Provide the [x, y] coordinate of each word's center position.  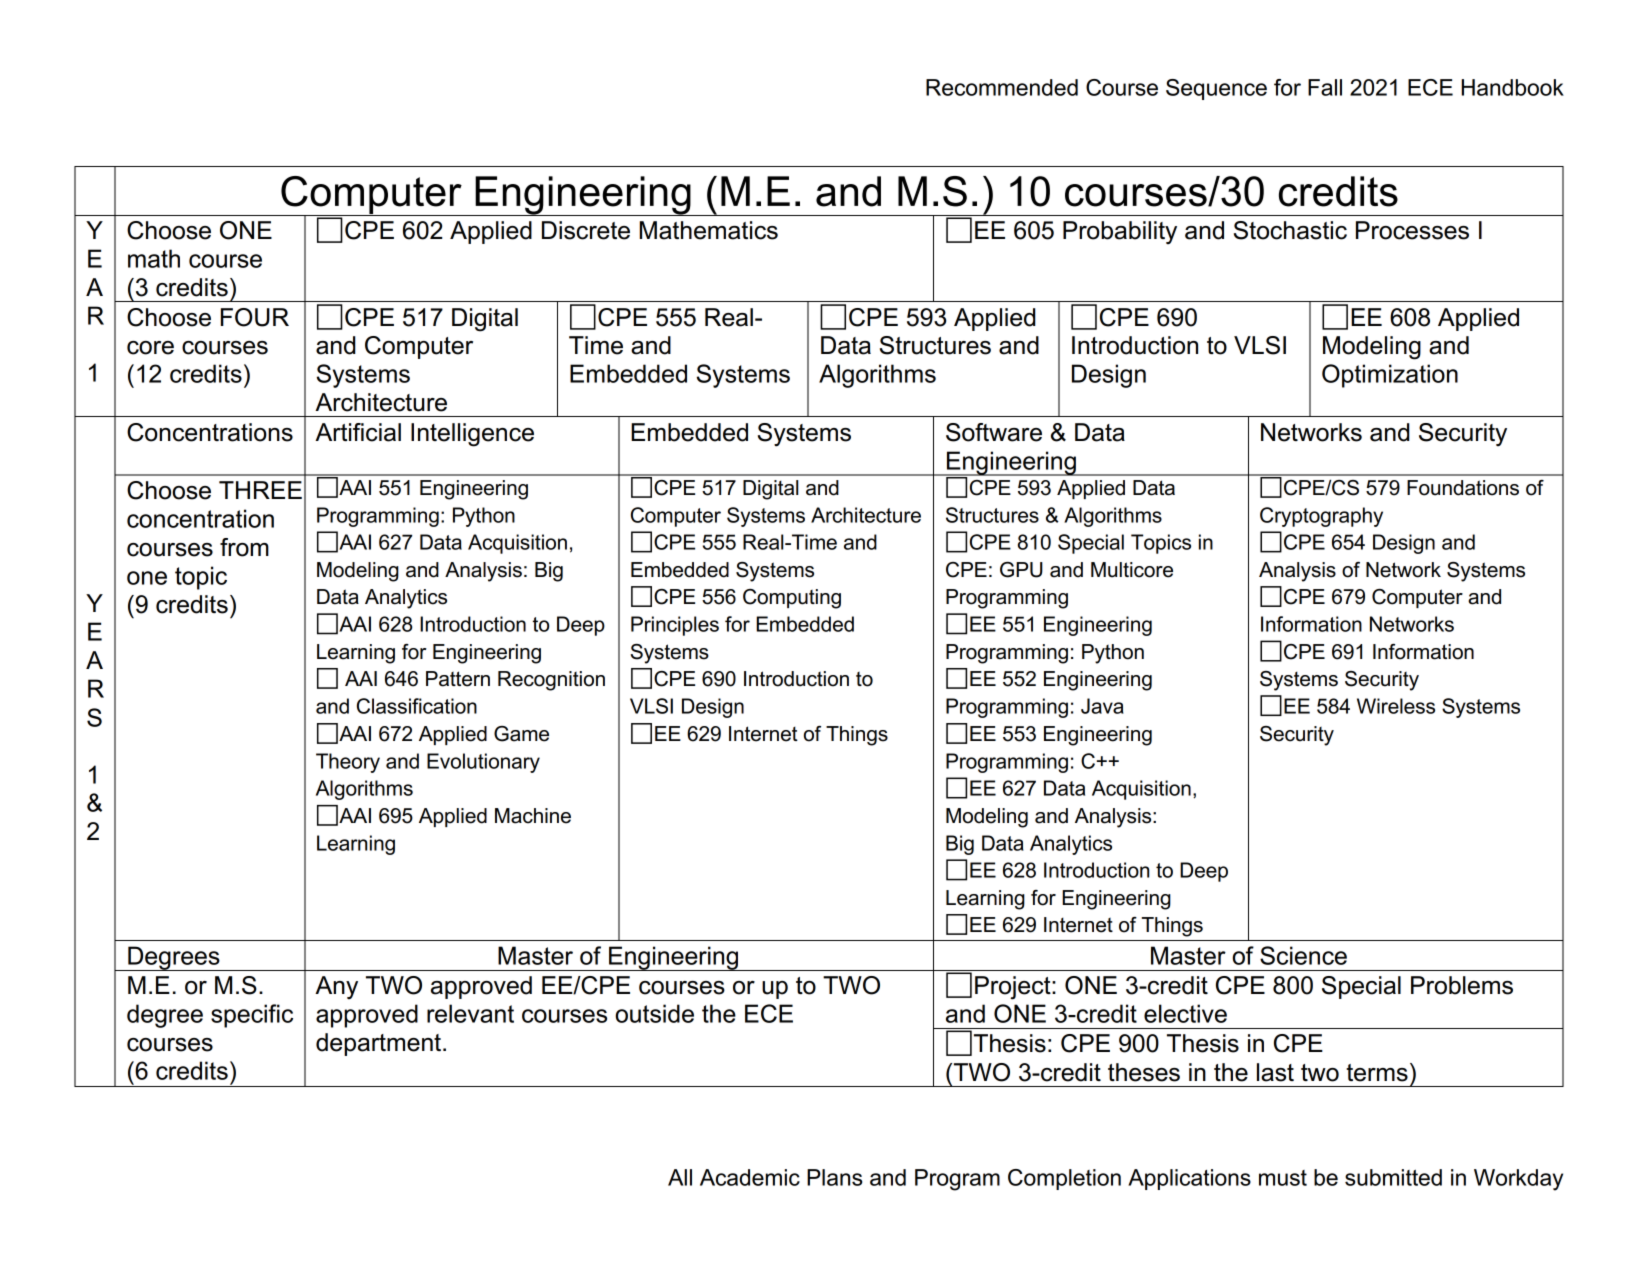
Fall [1325, 87]
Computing [792, 599]
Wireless [1396, 706]
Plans [834, 1177]
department [380, 1044]
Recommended [1002, 87]
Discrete [586, 230]
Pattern [458, 679]
